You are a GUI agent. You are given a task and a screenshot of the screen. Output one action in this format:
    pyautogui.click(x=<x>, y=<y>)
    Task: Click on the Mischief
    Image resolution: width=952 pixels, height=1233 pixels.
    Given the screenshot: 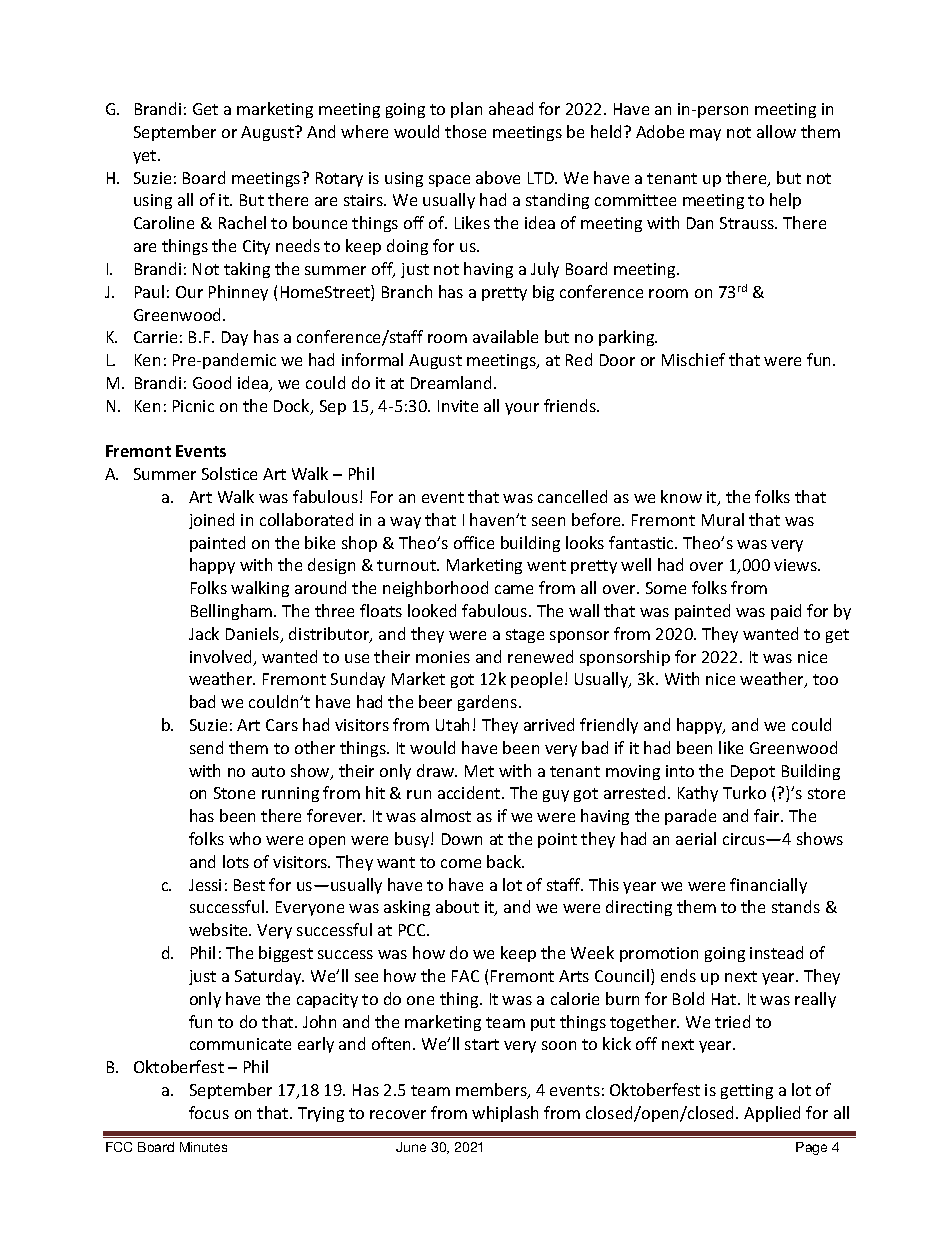 What is the action you would take?
    pyautogui.click(x=693, y=359)
